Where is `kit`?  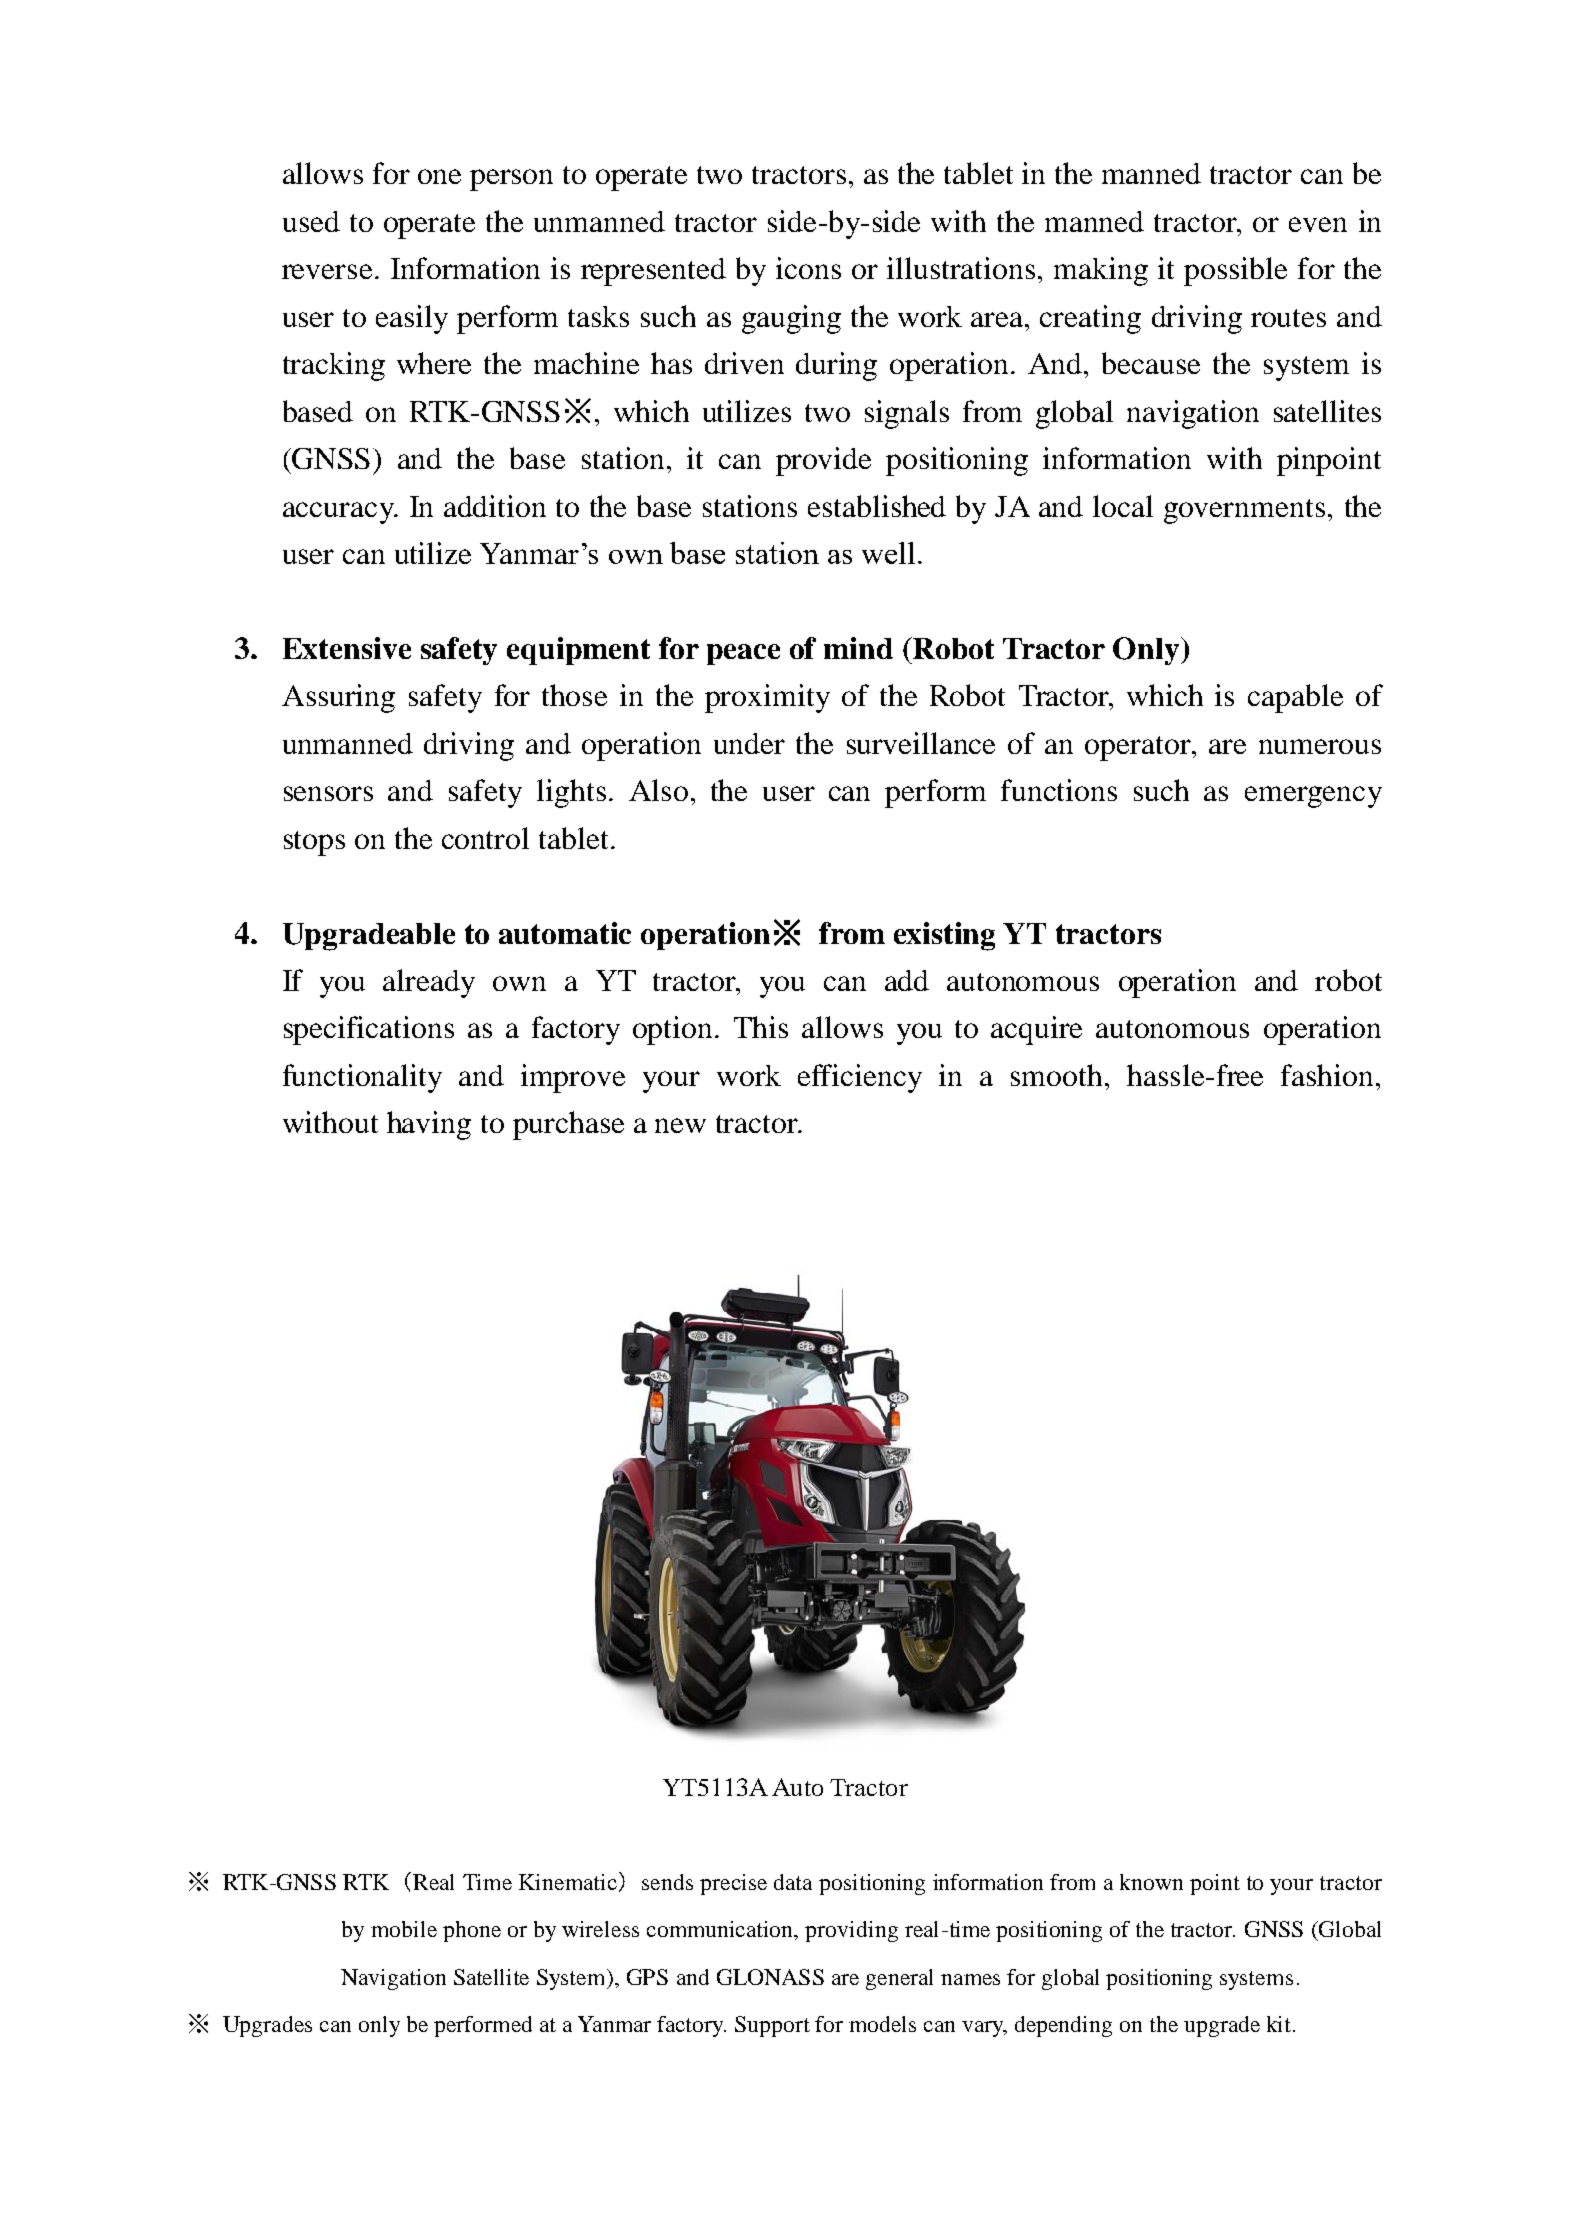 kit is located at coordinates (1280, 2024).
